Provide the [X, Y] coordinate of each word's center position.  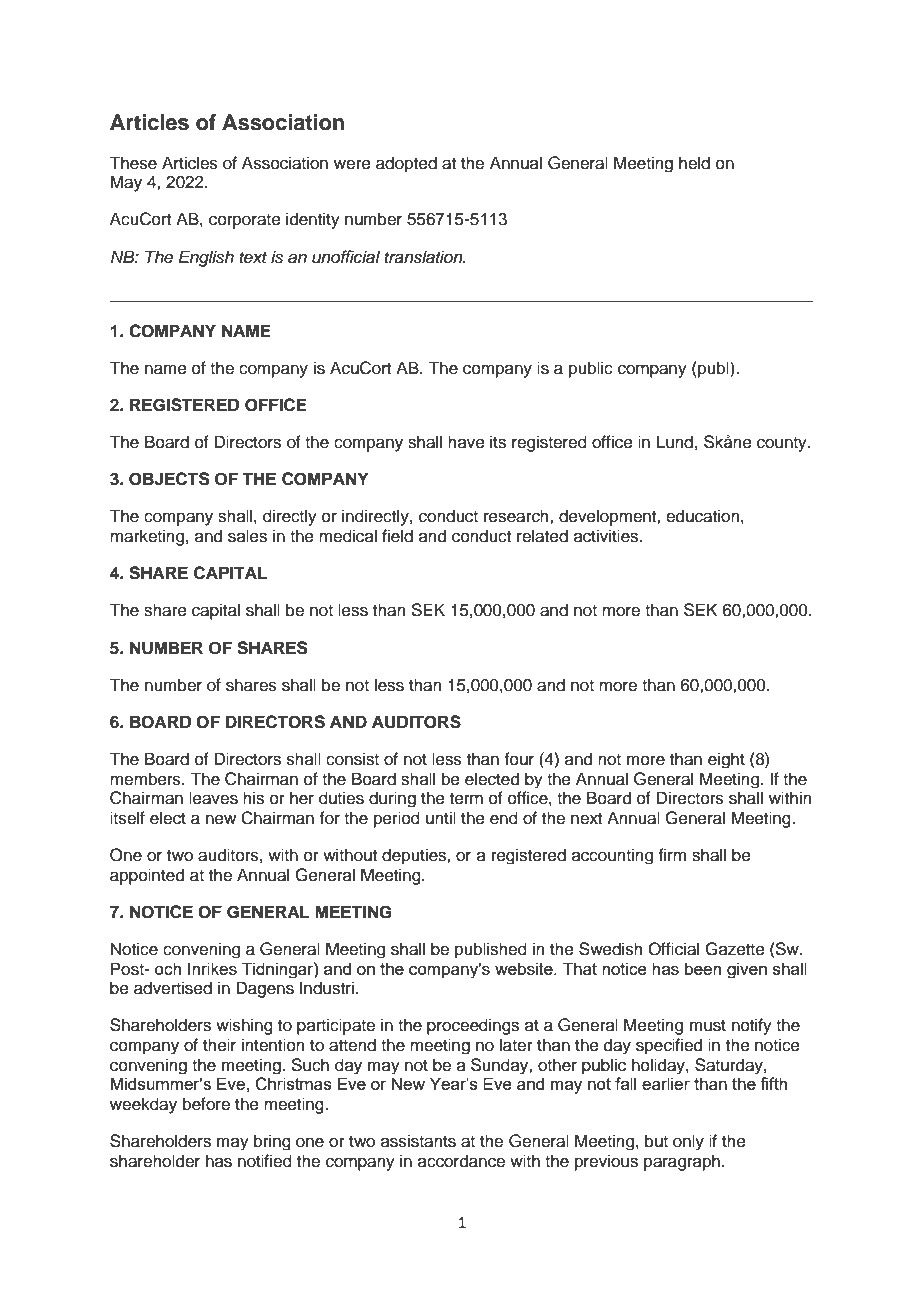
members [146, 779]
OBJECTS [169, 479]
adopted [406, 164]
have [466, 442]
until [441, 818]
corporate [245, 221]
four [519, 759]
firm [672, 854]
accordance [461, 1161]
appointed [147, 876]
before [206, 1104]
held [694, 163]
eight [726, 760]
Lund [675, 442]
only [688, 1142]
